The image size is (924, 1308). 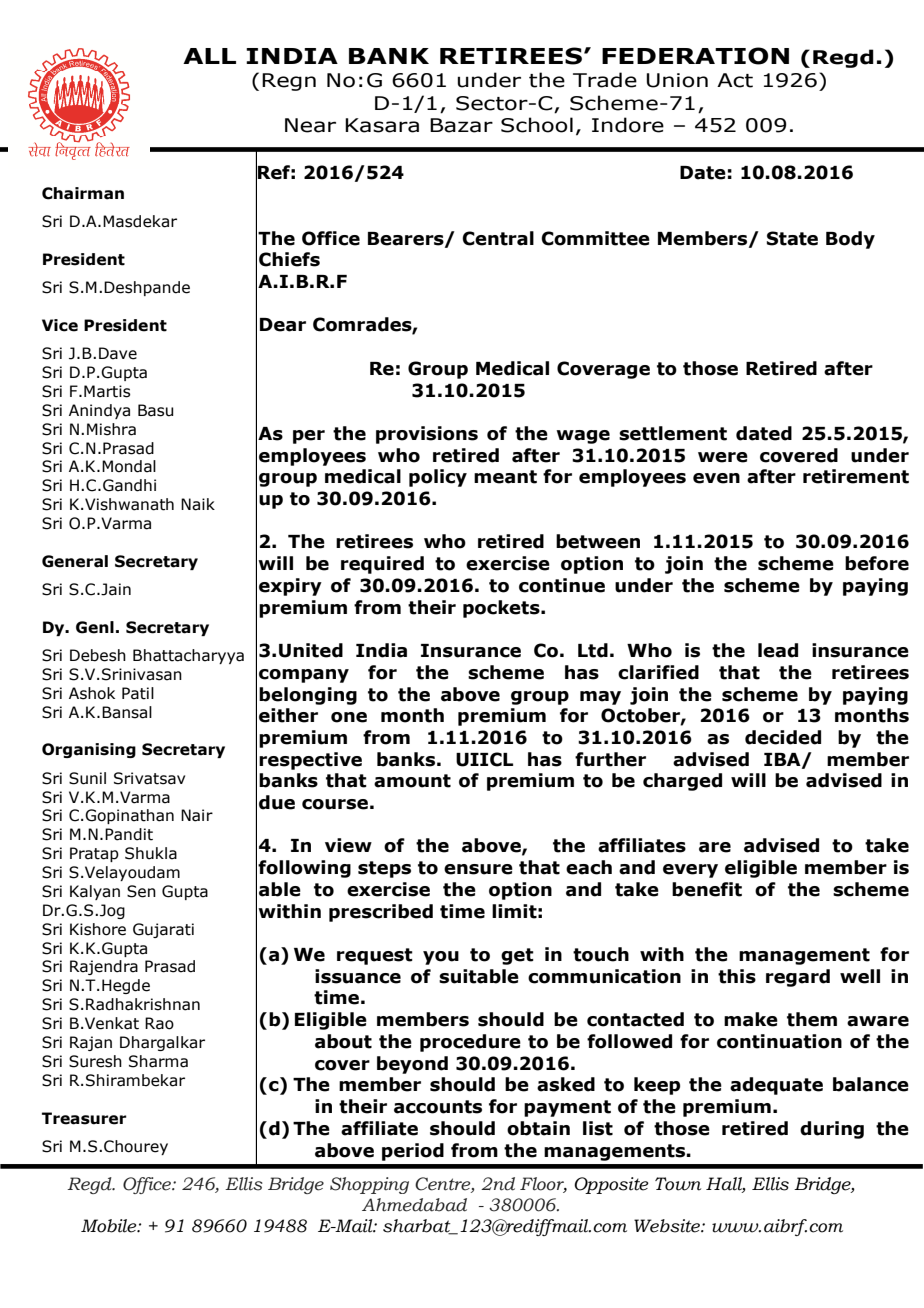 I want to click on during, so click(x=832, y=1130).
